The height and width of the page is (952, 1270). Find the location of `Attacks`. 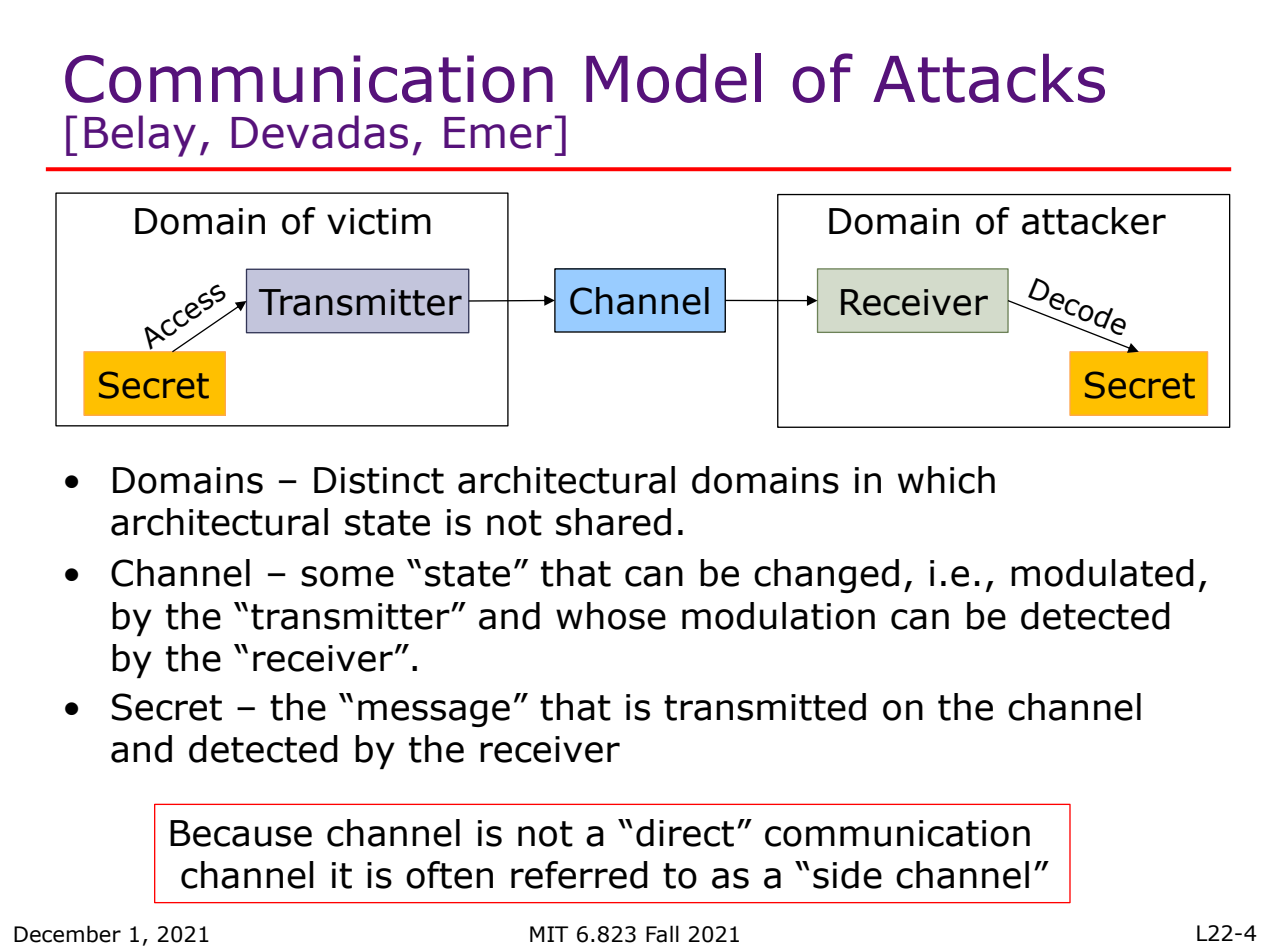

Attacks is located at coordinates (989, 78).
